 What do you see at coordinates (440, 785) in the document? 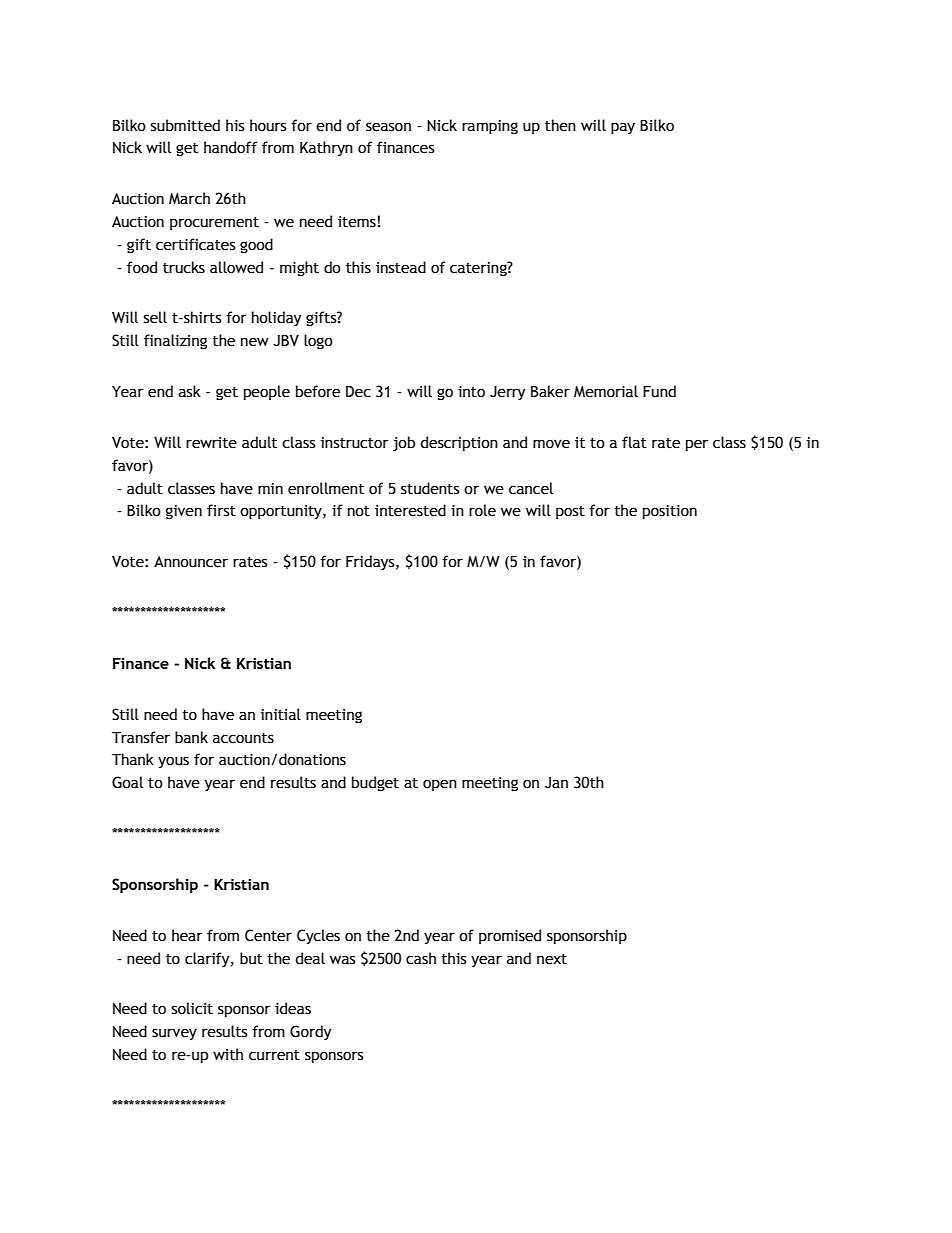
I see `open` at bounding box center [440, 785].
